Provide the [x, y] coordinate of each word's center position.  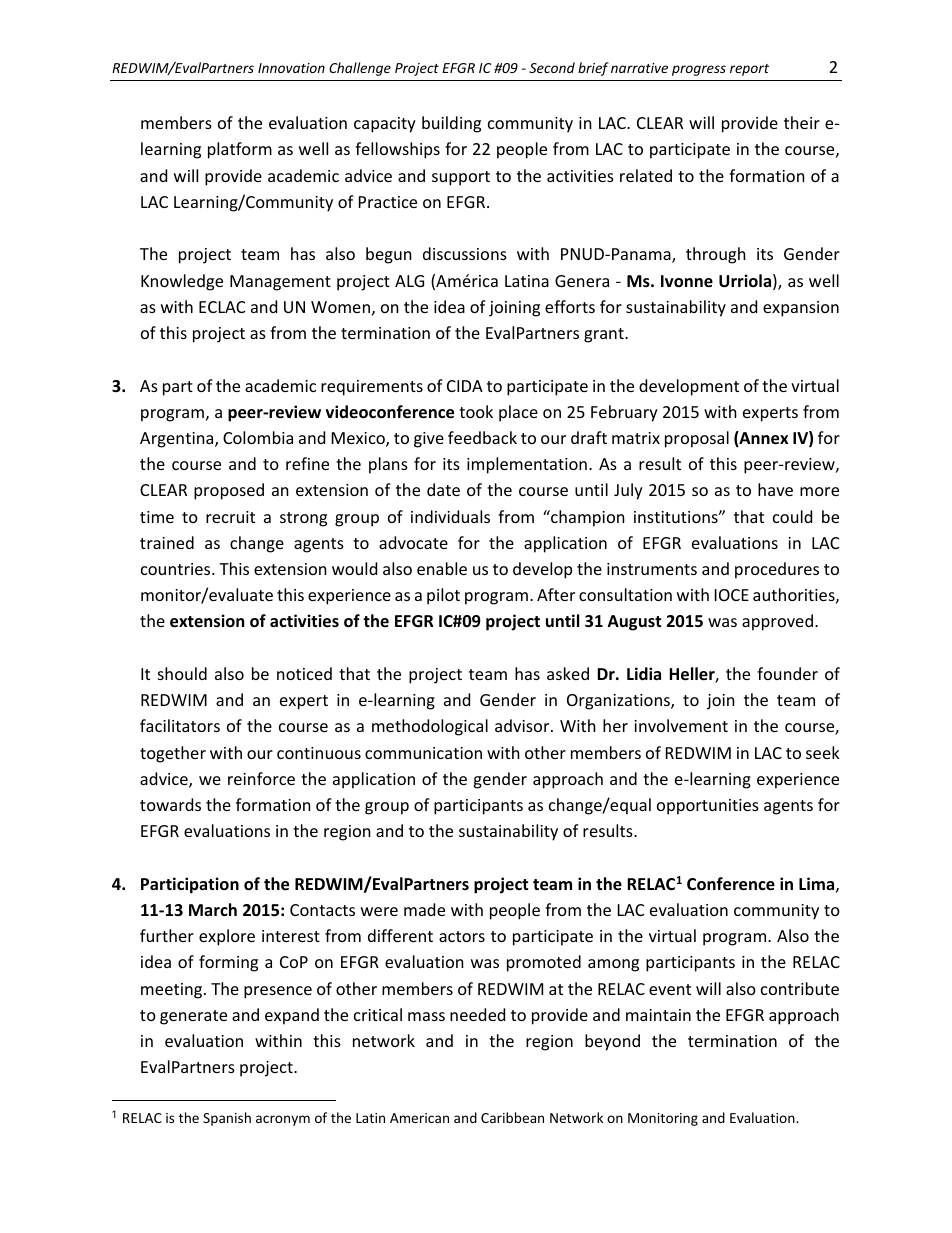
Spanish [227, 1119]
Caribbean [512, 1117]
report [749, 70]
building [451, 124]
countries [177, 569]
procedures [777, 570]
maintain [658, 1015]
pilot [443, 596]
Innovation [291, 68]
